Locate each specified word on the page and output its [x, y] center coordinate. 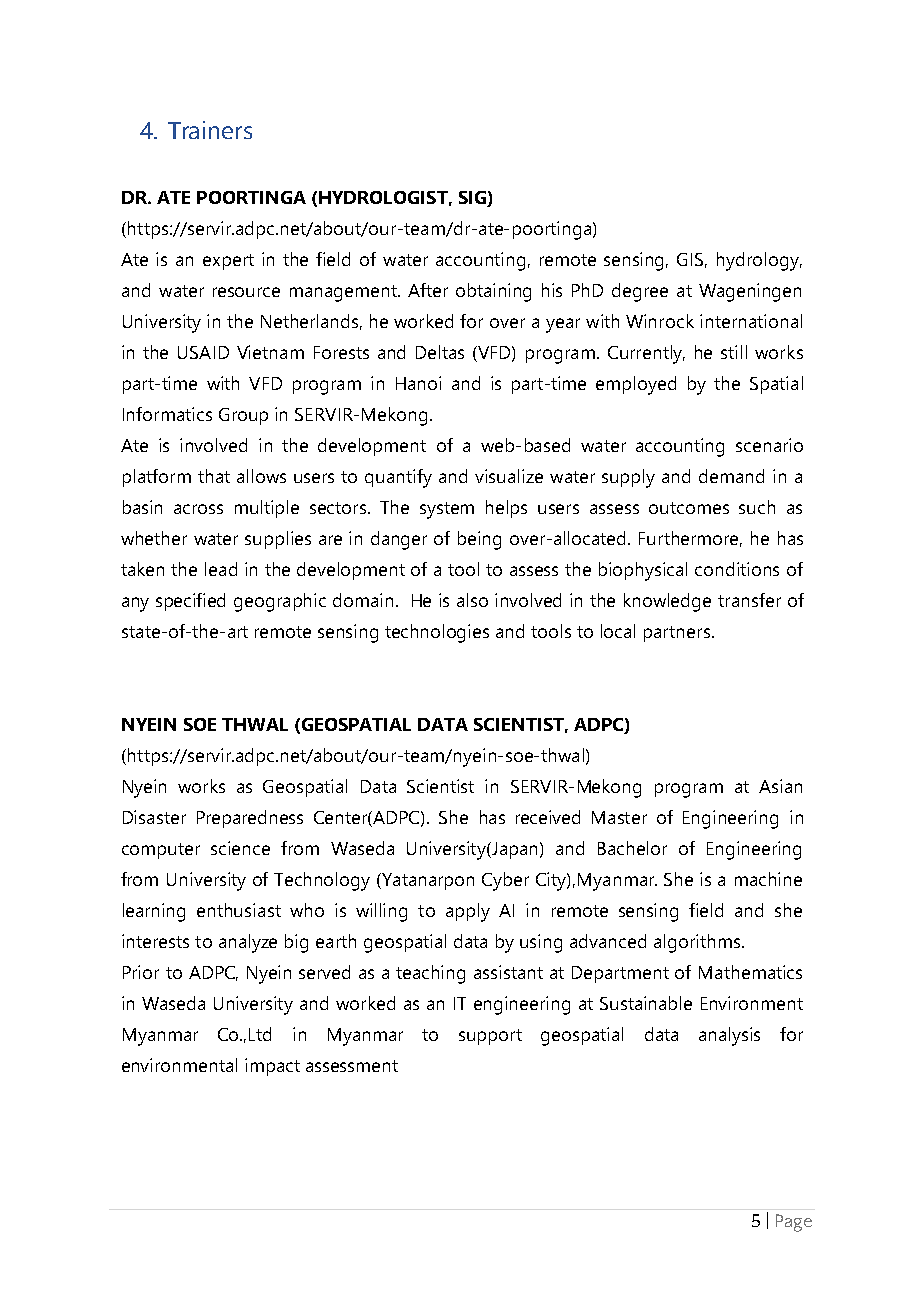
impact [272, 1067]
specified [190, 602]
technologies [437, 633]
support [490, 1037]
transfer [749, 600]
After [428, 290]
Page [794, 1223]
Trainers [210, 130]
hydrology [759, 261]
